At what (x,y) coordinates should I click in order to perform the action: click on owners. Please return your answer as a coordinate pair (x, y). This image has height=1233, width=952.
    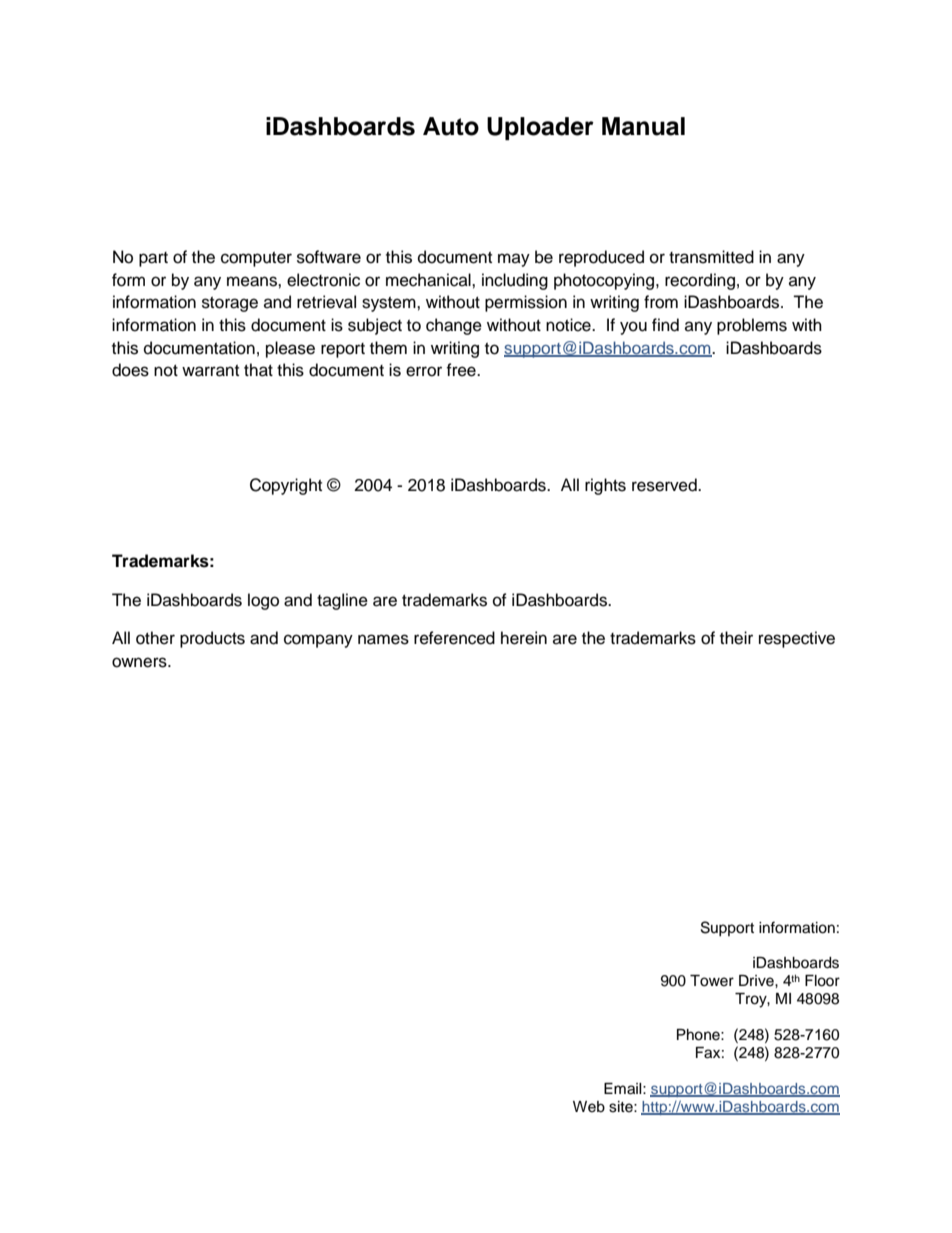
    Looking at the image, I should click on (140, 662).
